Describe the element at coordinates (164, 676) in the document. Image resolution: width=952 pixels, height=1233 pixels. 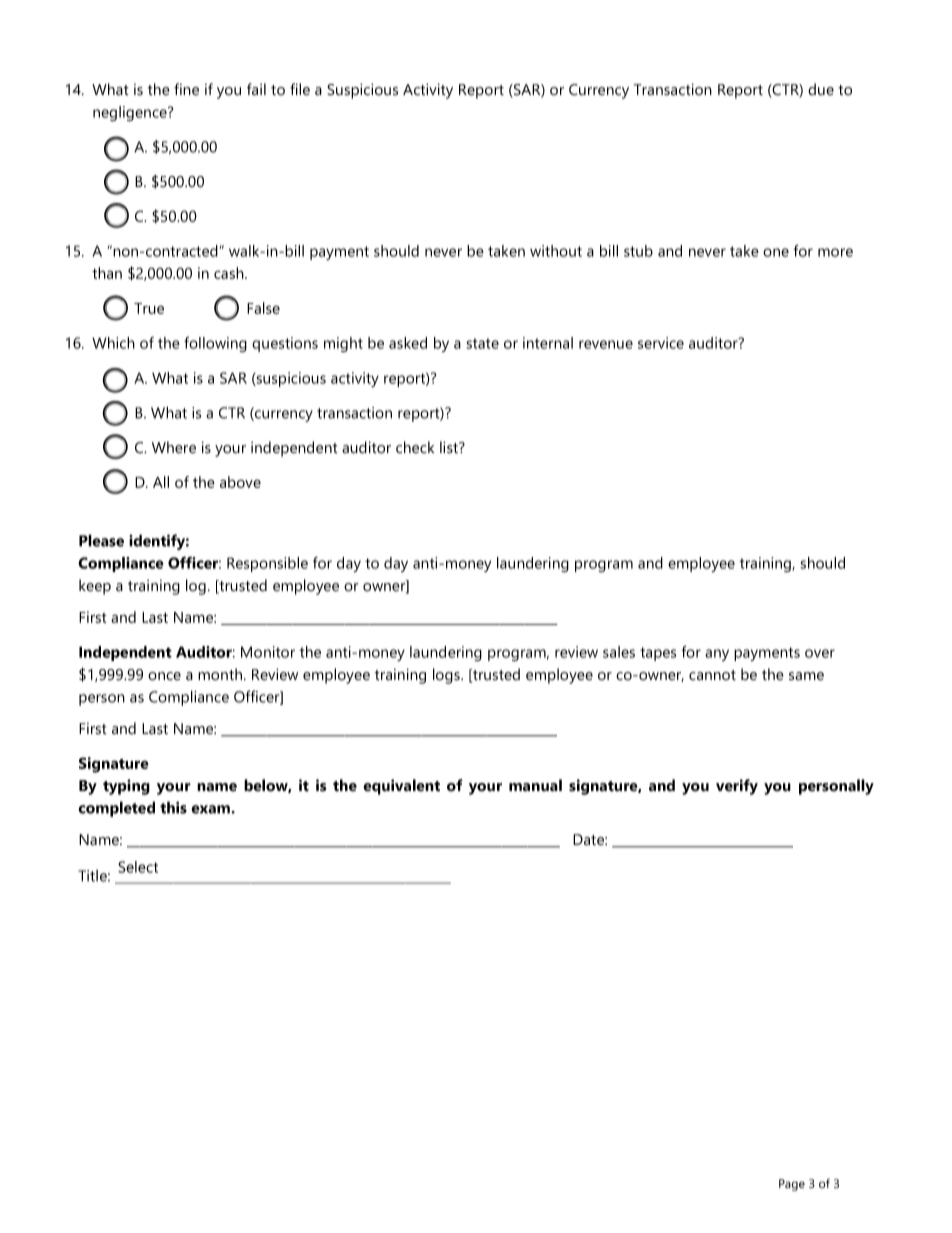
I see `once` at that location.
